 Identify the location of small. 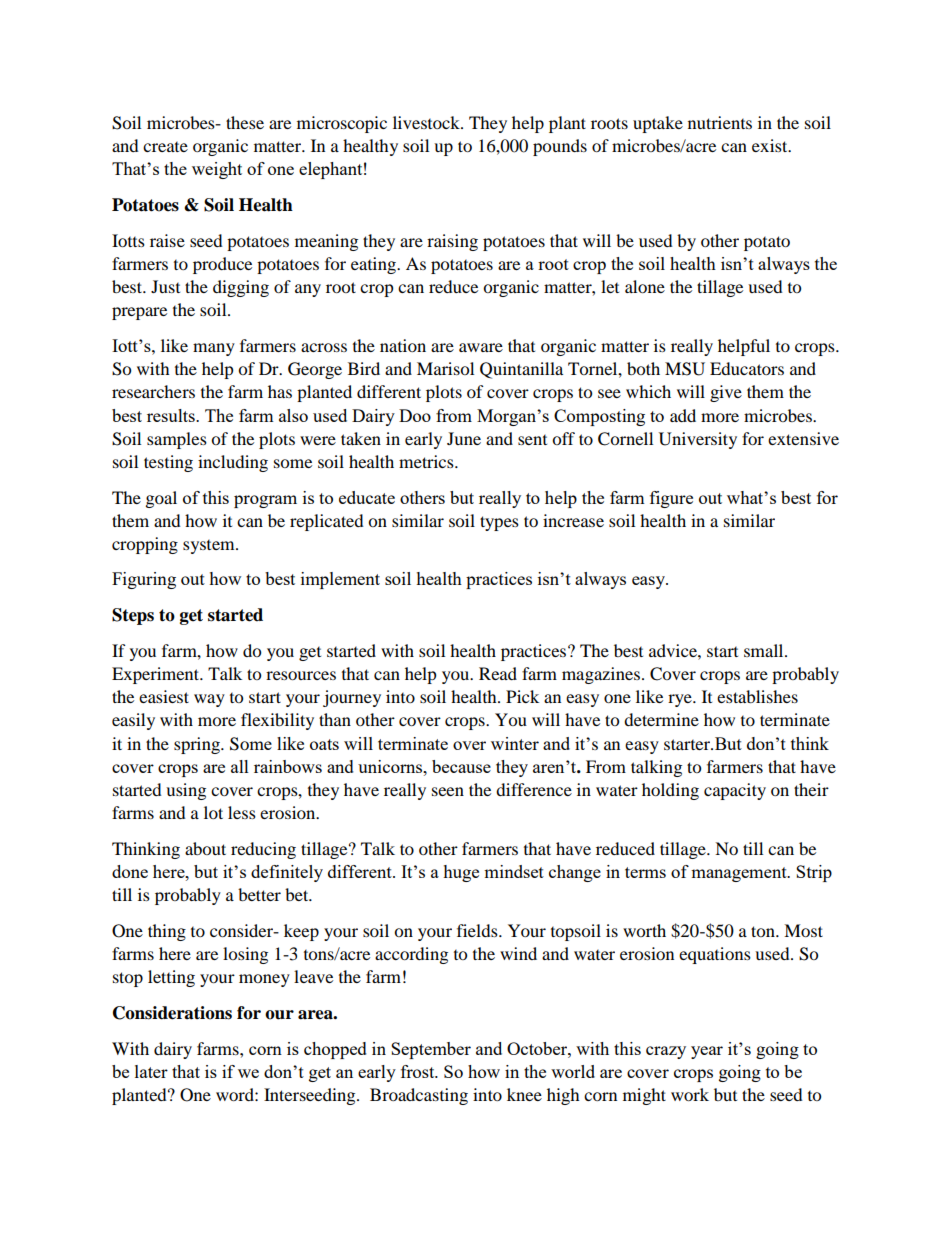
(765, 650).
